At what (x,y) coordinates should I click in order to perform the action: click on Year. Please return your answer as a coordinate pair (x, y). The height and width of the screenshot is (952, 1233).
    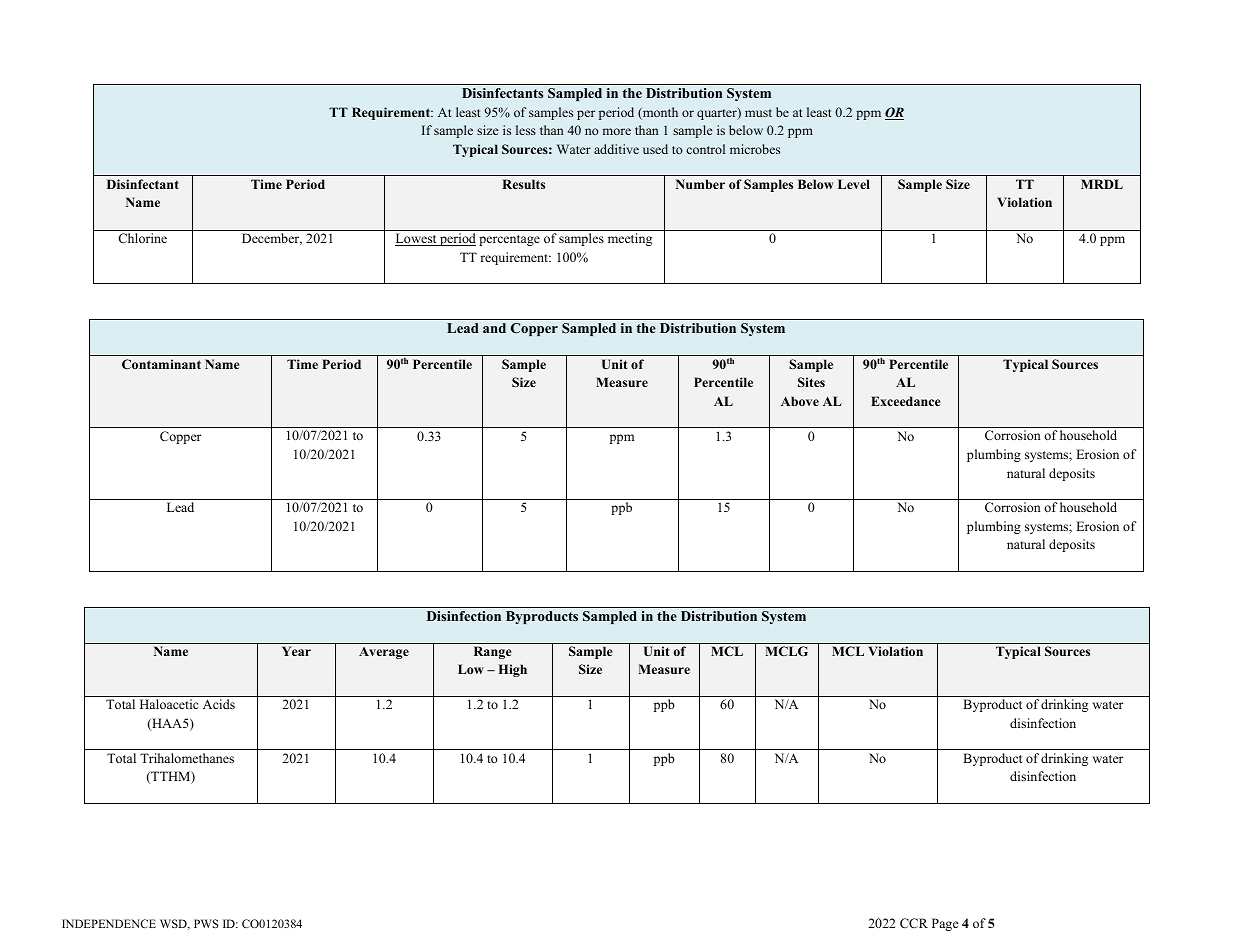
    Looking at the image, I should click on (296, 651).
